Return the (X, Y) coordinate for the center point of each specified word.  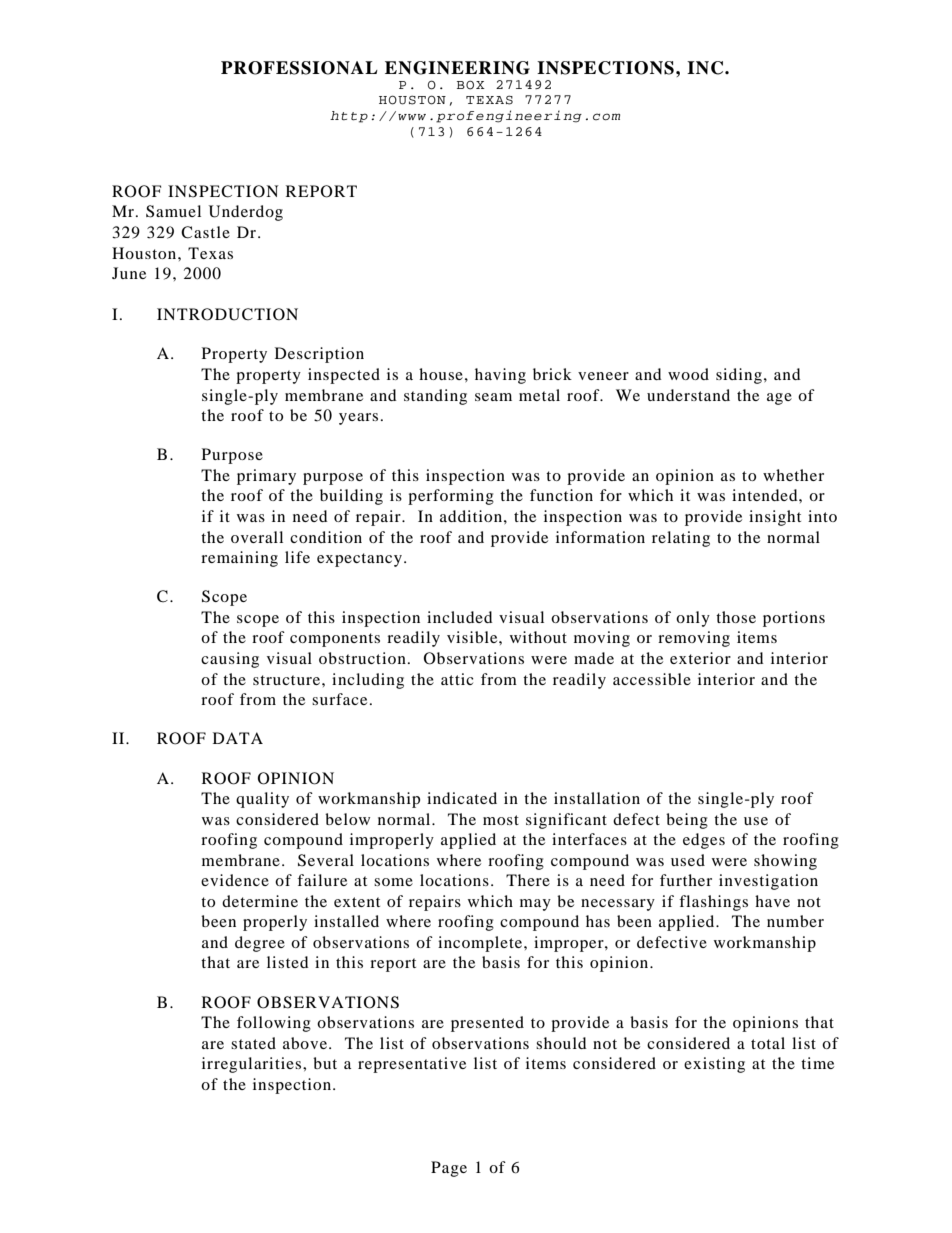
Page (449, 1169)
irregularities (253, 1065)
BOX (471, 85)
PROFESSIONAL (299, 68)
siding (739, 376)
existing (714, 1065)
